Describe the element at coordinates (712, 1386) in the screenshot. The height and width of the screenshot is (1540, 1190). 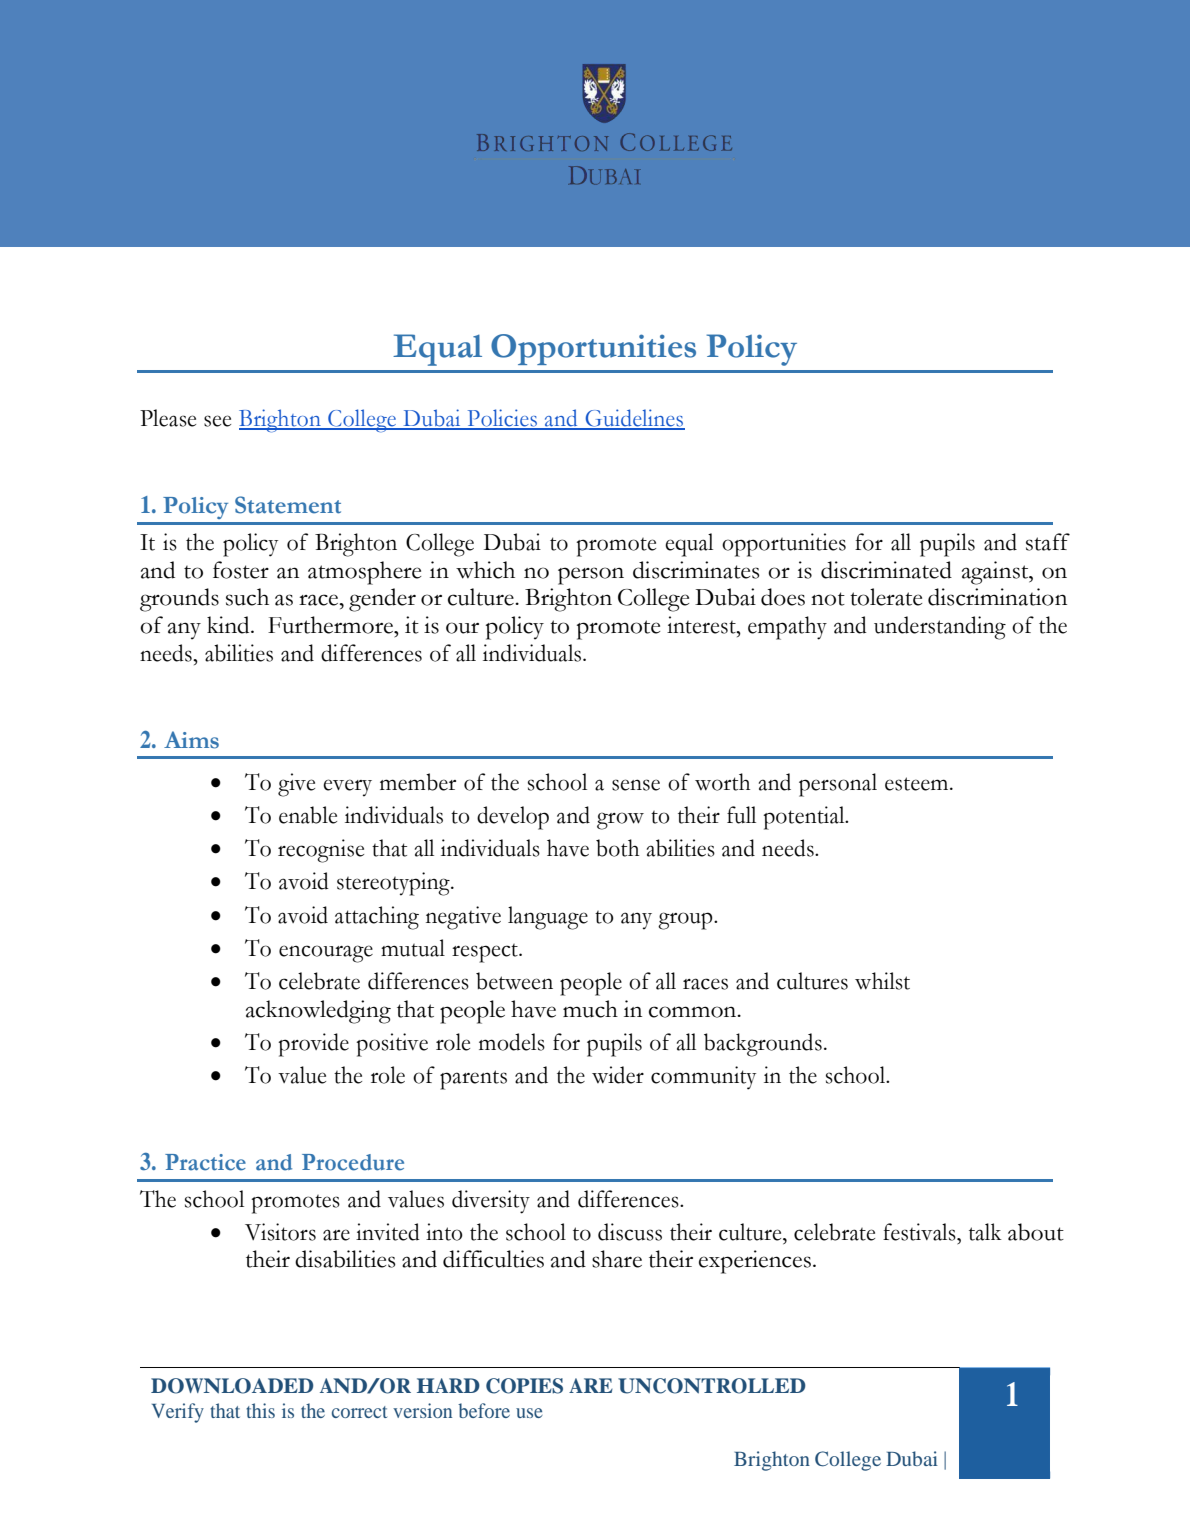
I see `UNCONTROLLED` at that location.
